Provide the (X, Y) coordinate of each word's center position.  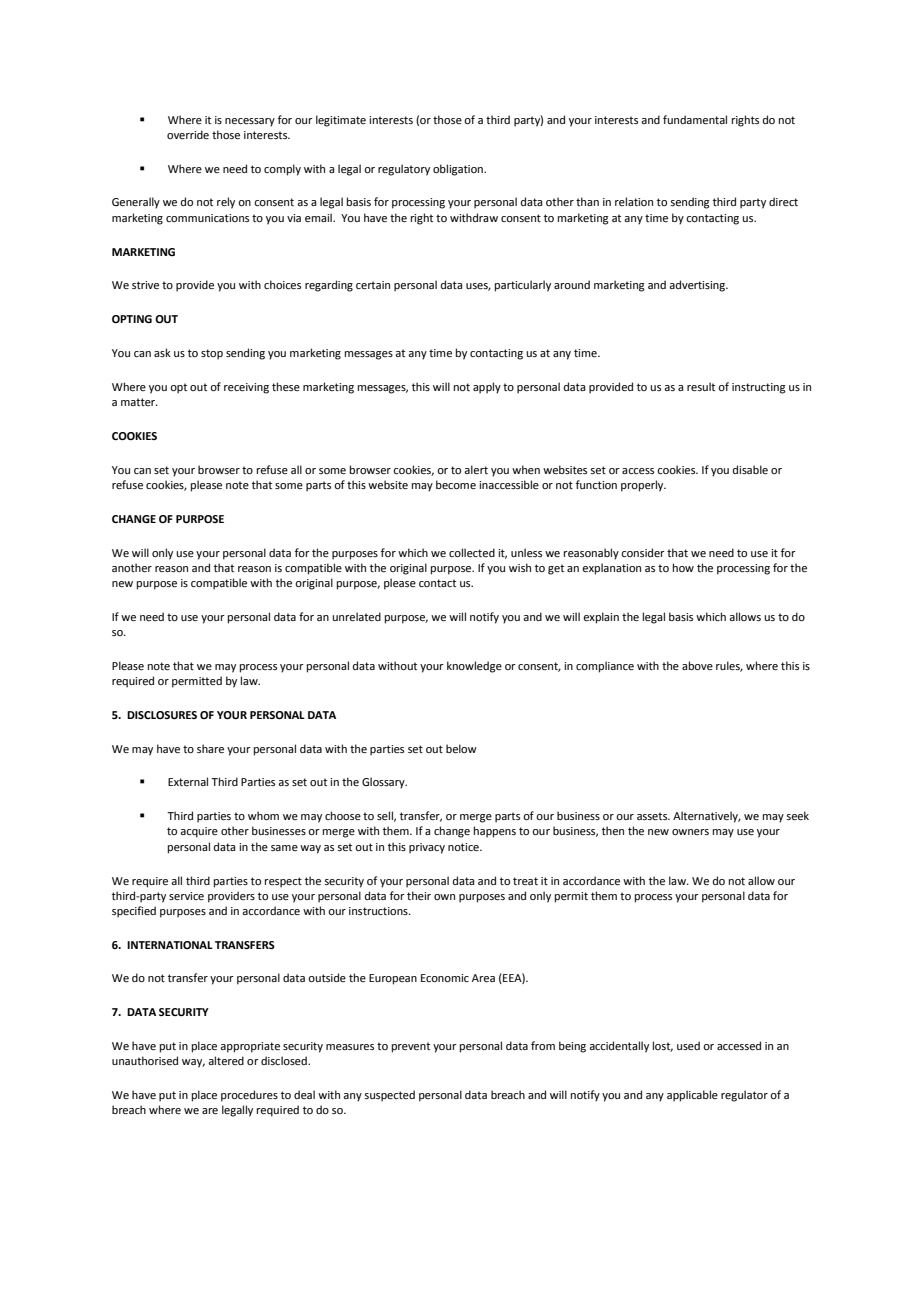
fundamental (695, 119)
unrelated (356, 616)
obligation (459, 170)
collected (472, 552)
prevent (411, 1047)
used (688, 1045)
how (683, 567)
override (188, 134)
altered (226, 1060)
